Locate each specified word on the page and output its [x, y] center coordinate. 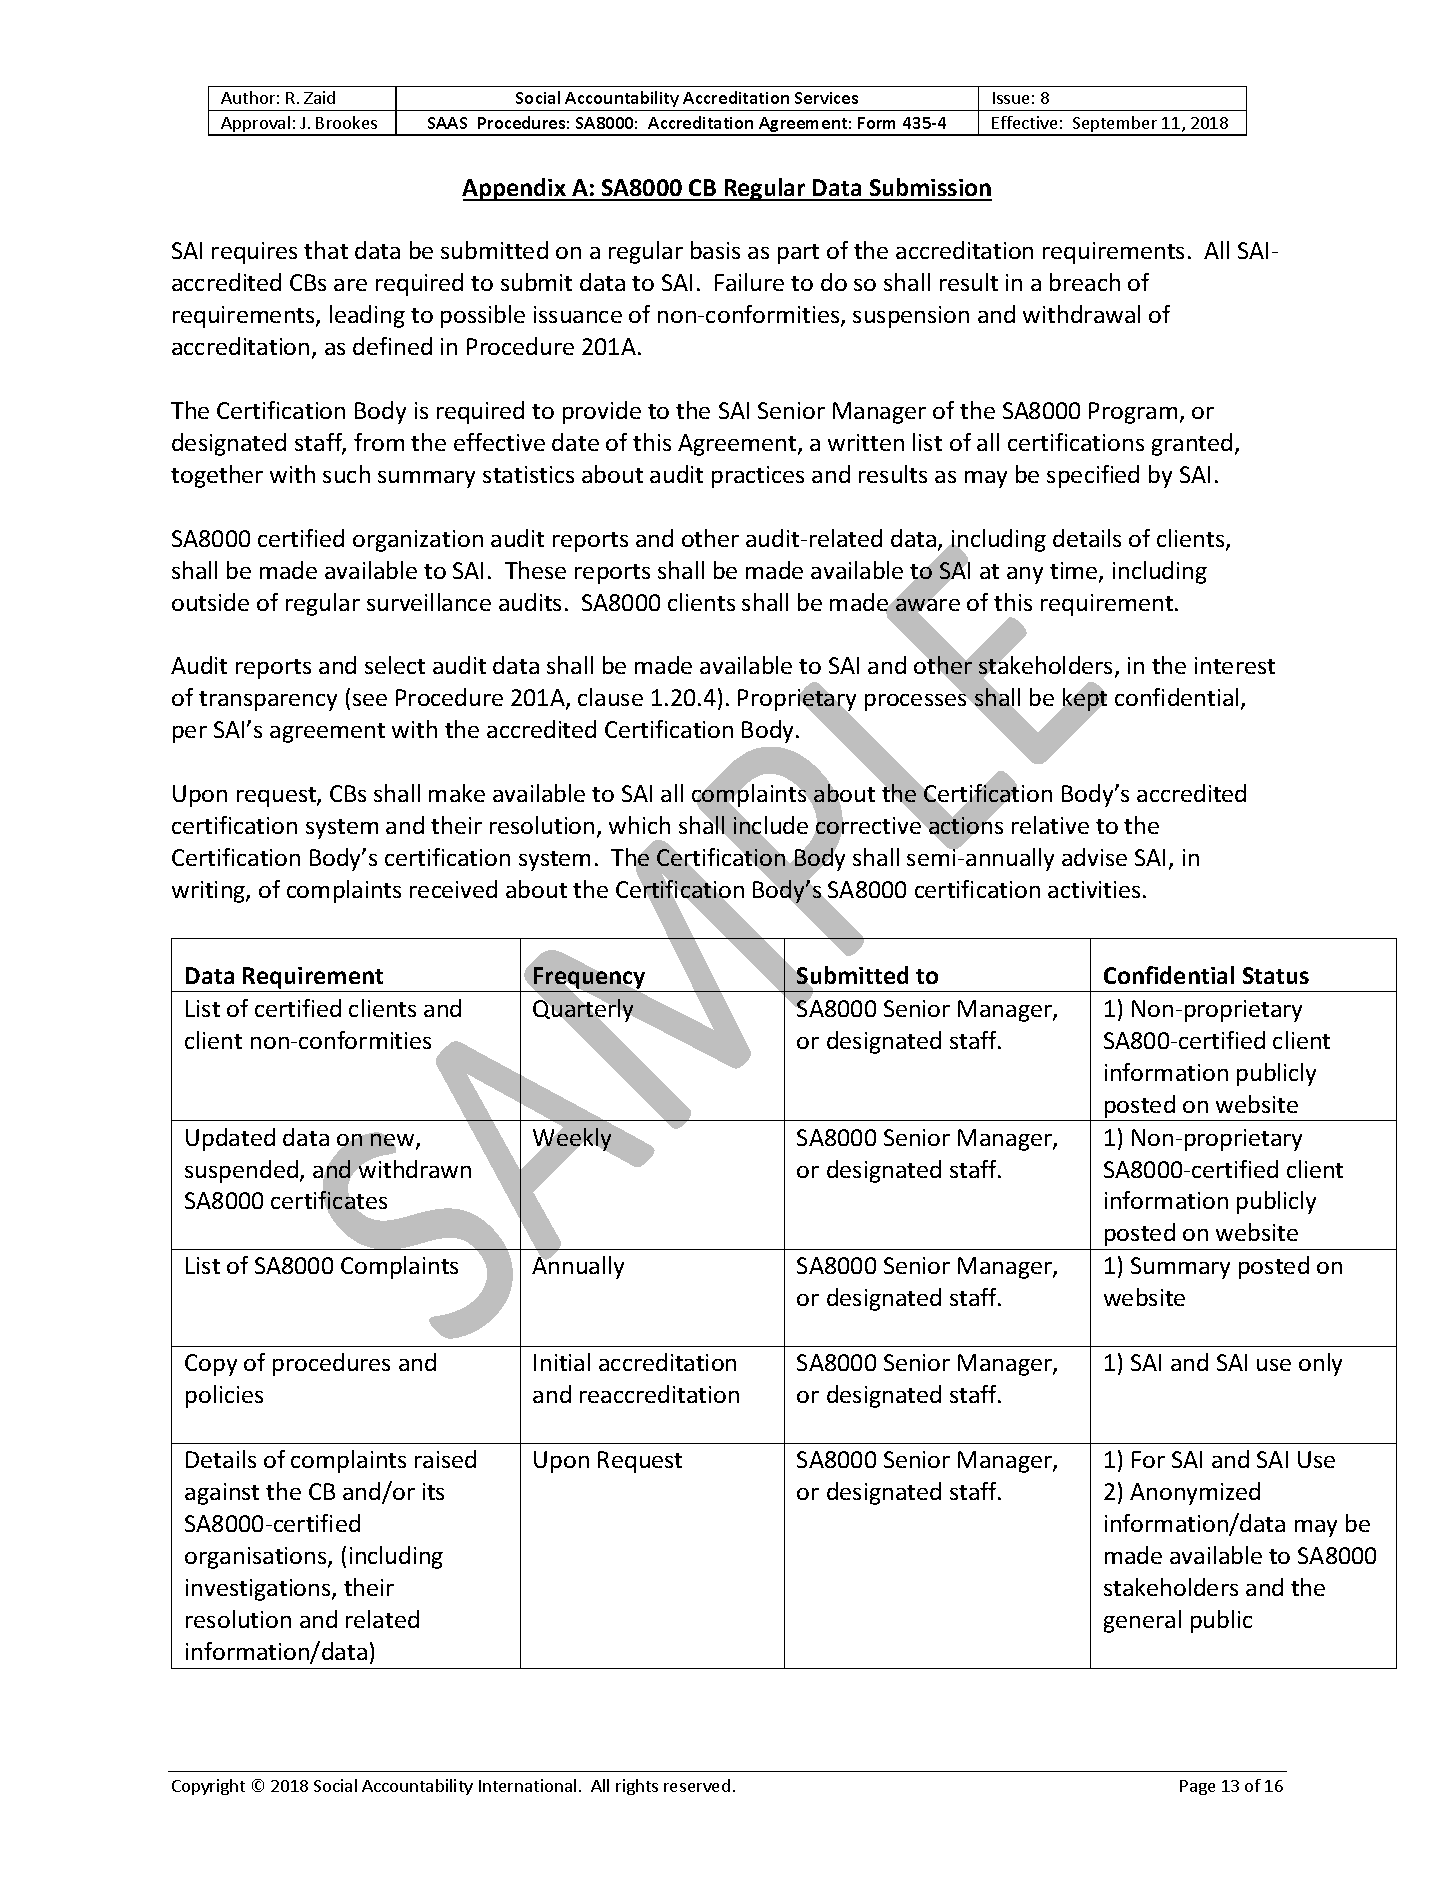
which [639, 825]
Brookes [346, 122]
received [453, 889]
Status [1276, 975]
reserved [697, 1785]
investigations [259, 1590]
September [1115, 125]
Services [826, 98]
